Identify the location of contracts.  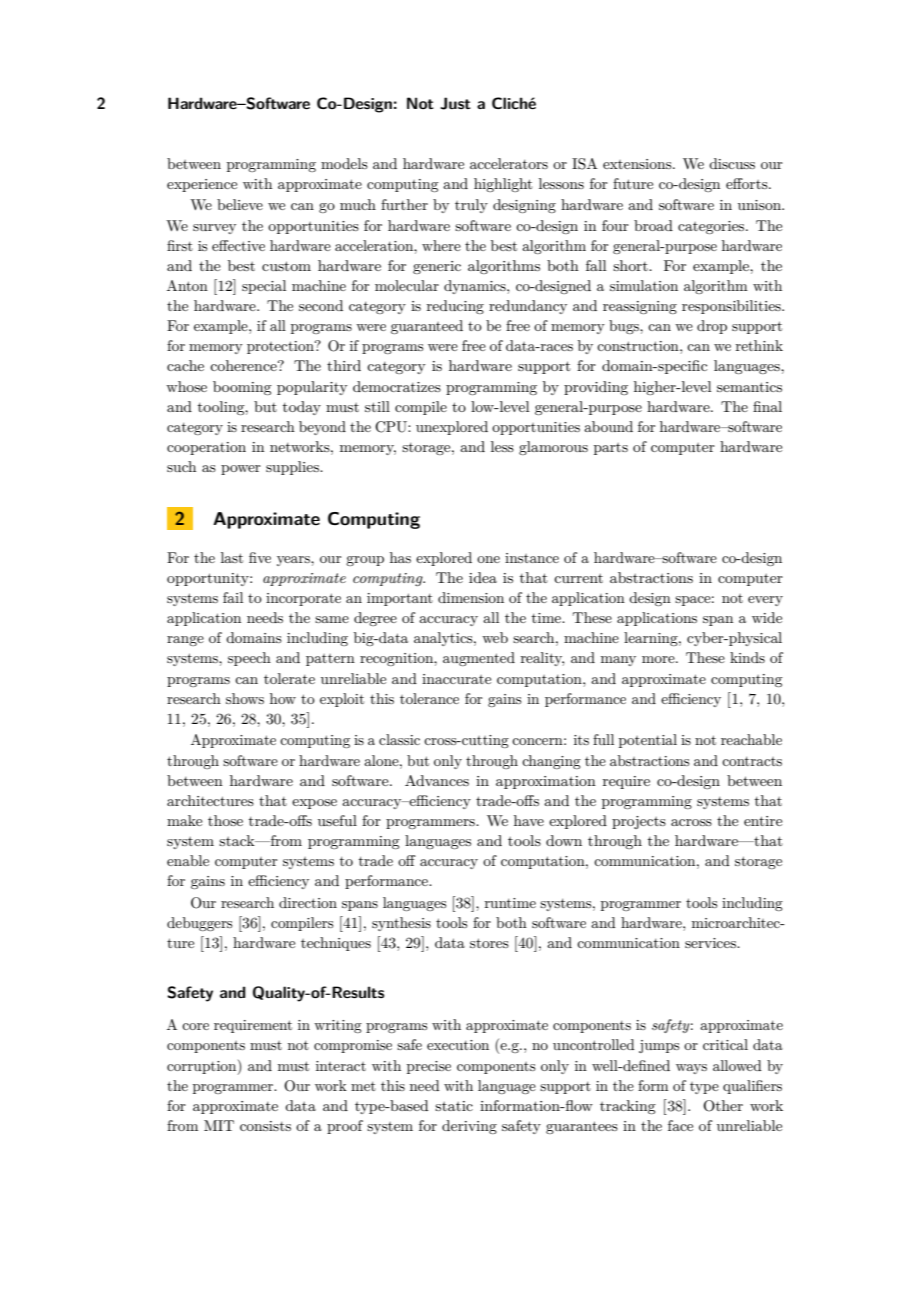
(752, 761).
